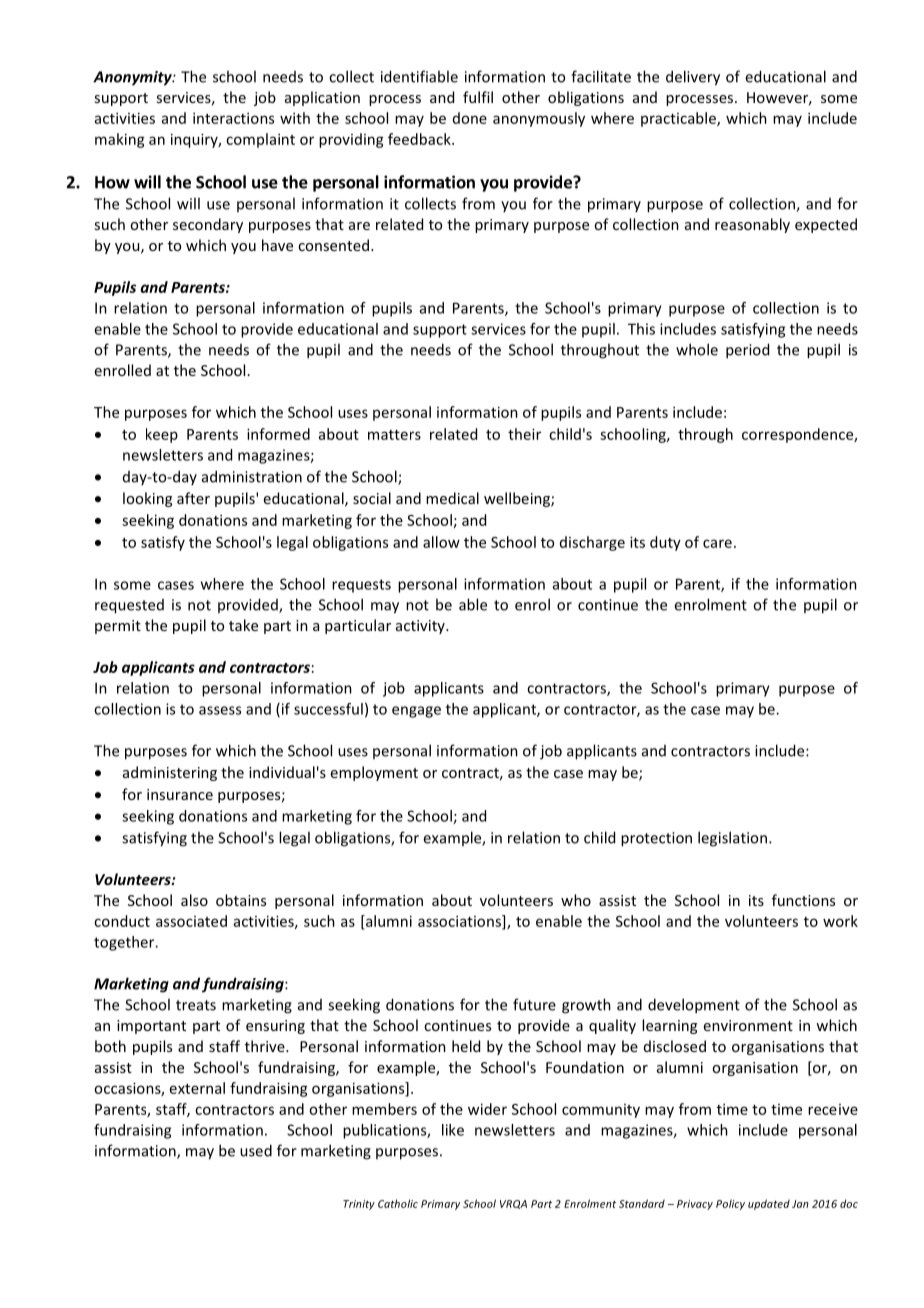 This image has height=1308, width=924. I want to click on interactions, so click(233, 118).
